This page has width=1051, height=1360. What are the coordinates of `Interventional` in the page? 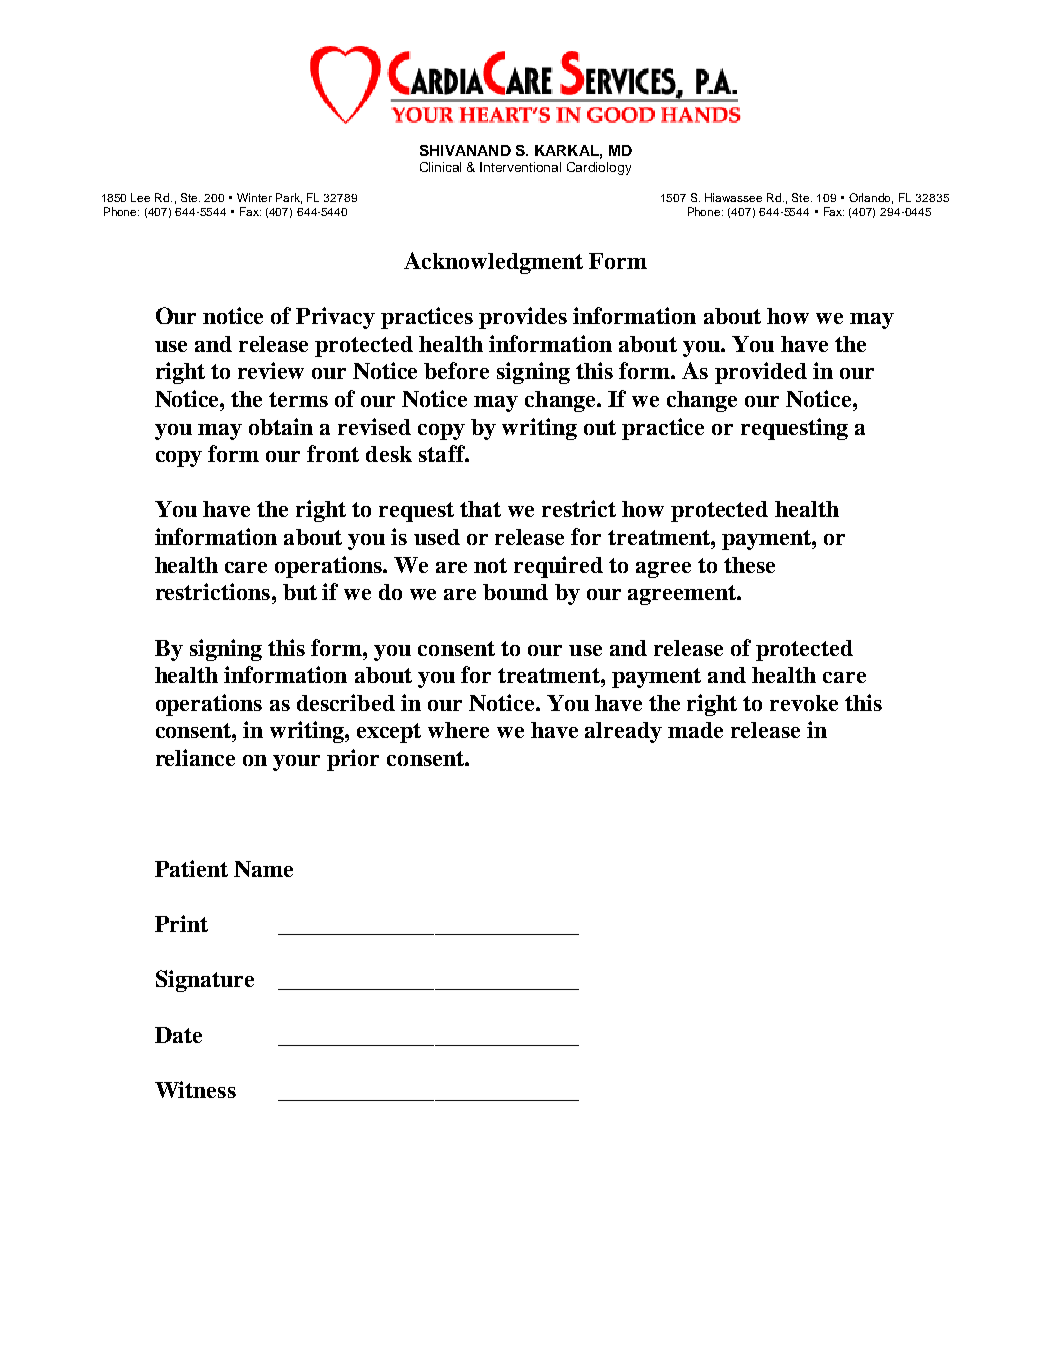 It's located at (520, 167).
